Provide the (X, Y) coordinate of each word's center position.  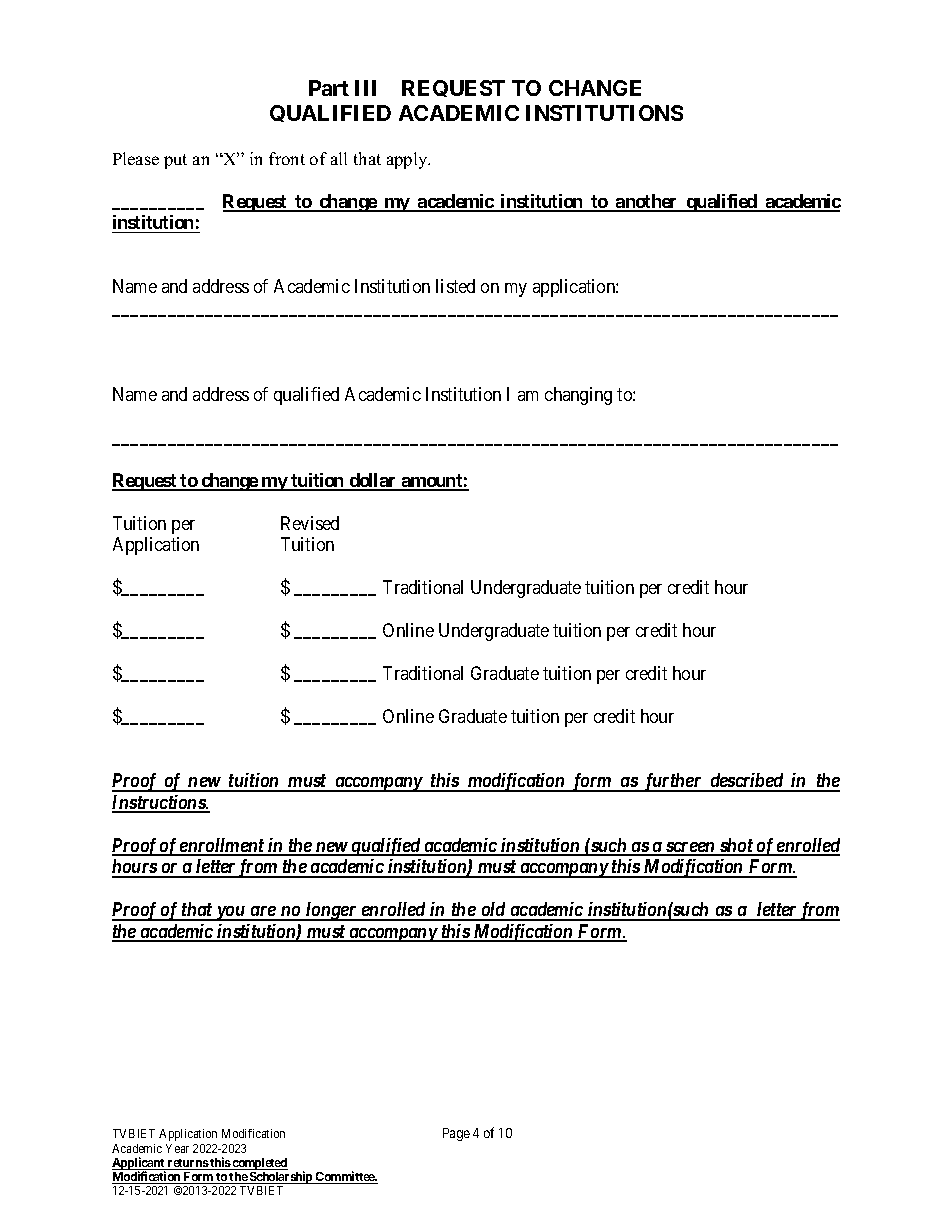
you (230, 913)
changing (578, 396)
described (746, 782)
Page (456, 1134)
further (672, 782)
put (175, 161)
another (647, 202)
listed (455, 286)
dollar (373, 481)
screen (690, 848)
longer (331, 911)
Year (177, 1148)
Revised (310, 523)
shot (736, 846)
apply (408, 160)
